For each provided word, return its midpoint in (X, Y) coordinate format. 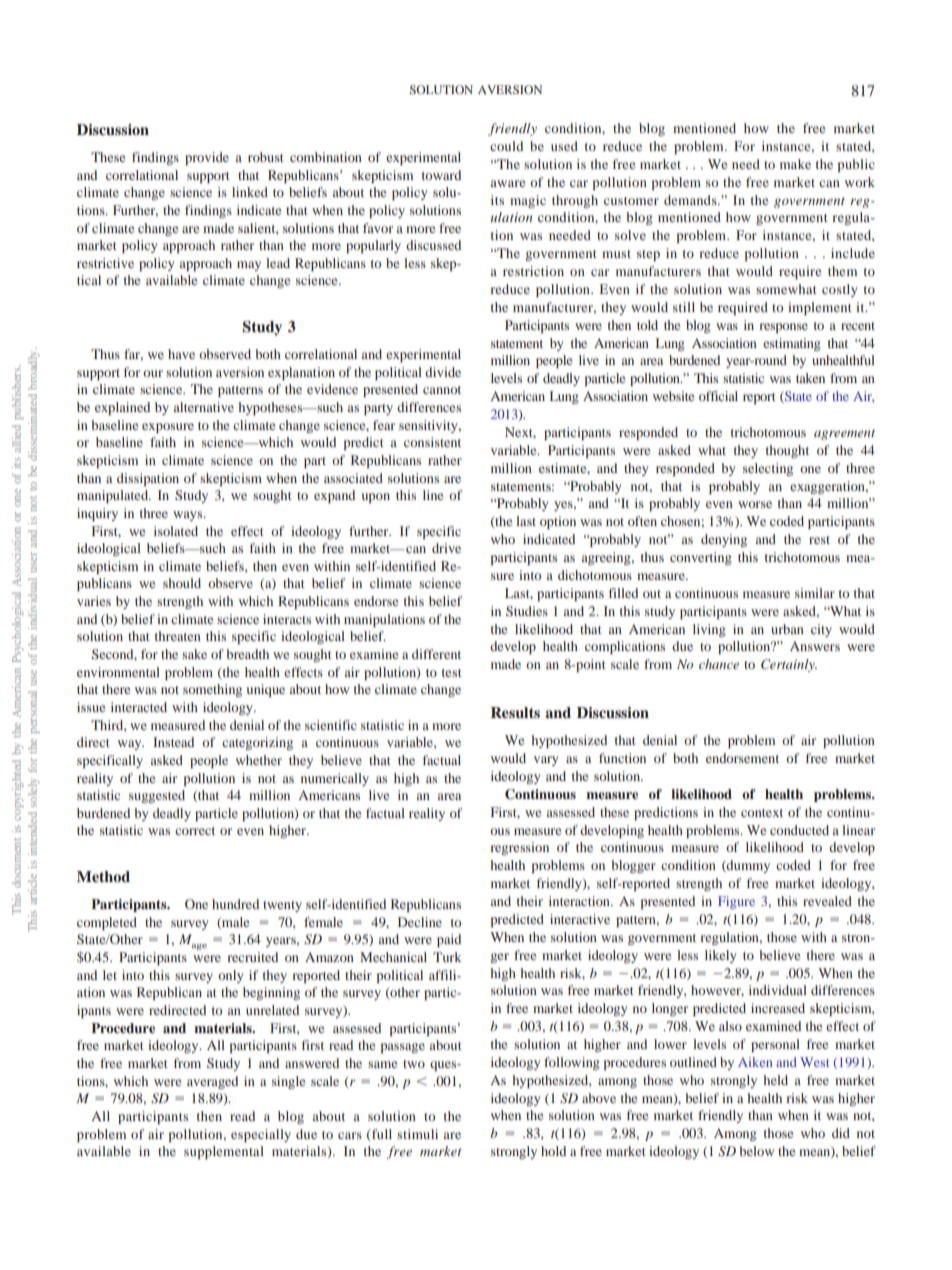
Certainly (789, 665)
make (795, 164)
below (756, 1151)
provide (207, 158)
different (436, 654)
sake (194, 654)
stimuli (417, 1134)
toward (441, 175)
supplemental (224, 1152)
